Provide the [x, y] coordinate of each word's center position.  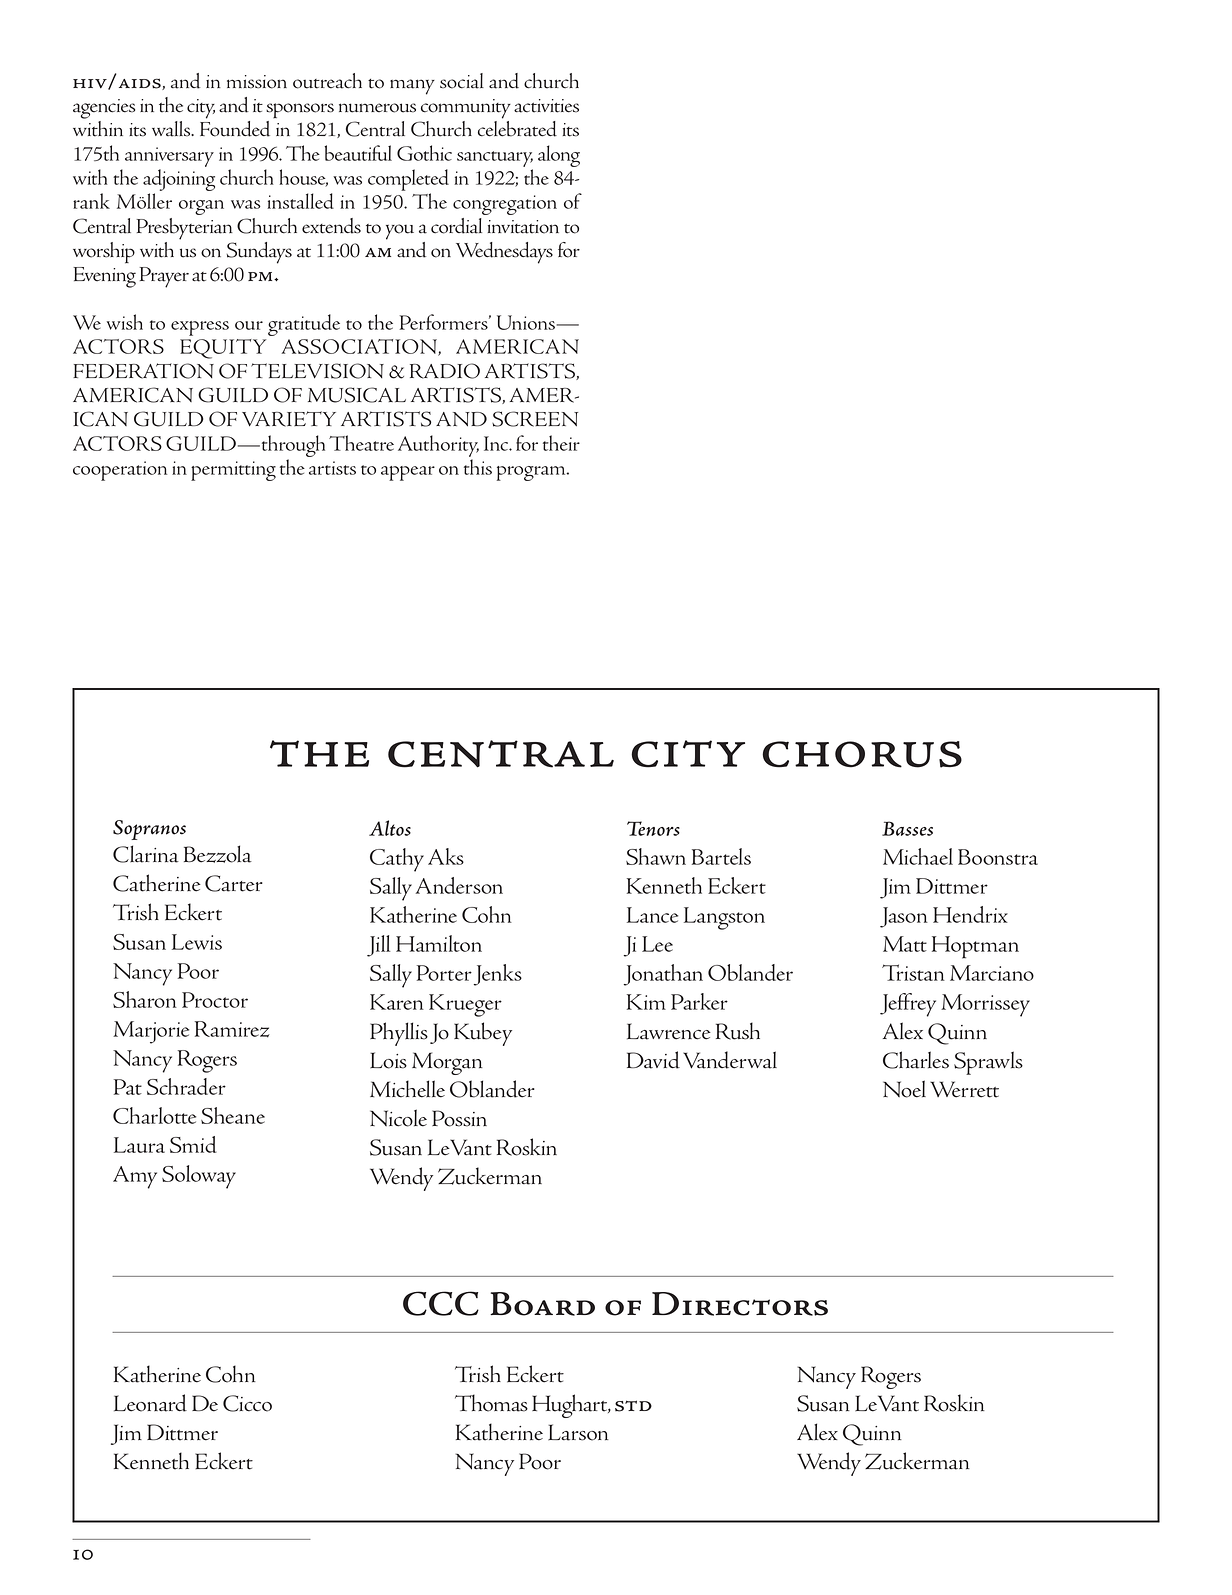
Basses [907, 828]
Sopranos [149, 830]
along [559, 156]
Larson [578, 1432]
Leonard [150, 1403]
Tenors [653, 828]
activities [546, 106]
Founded [235, 129]
